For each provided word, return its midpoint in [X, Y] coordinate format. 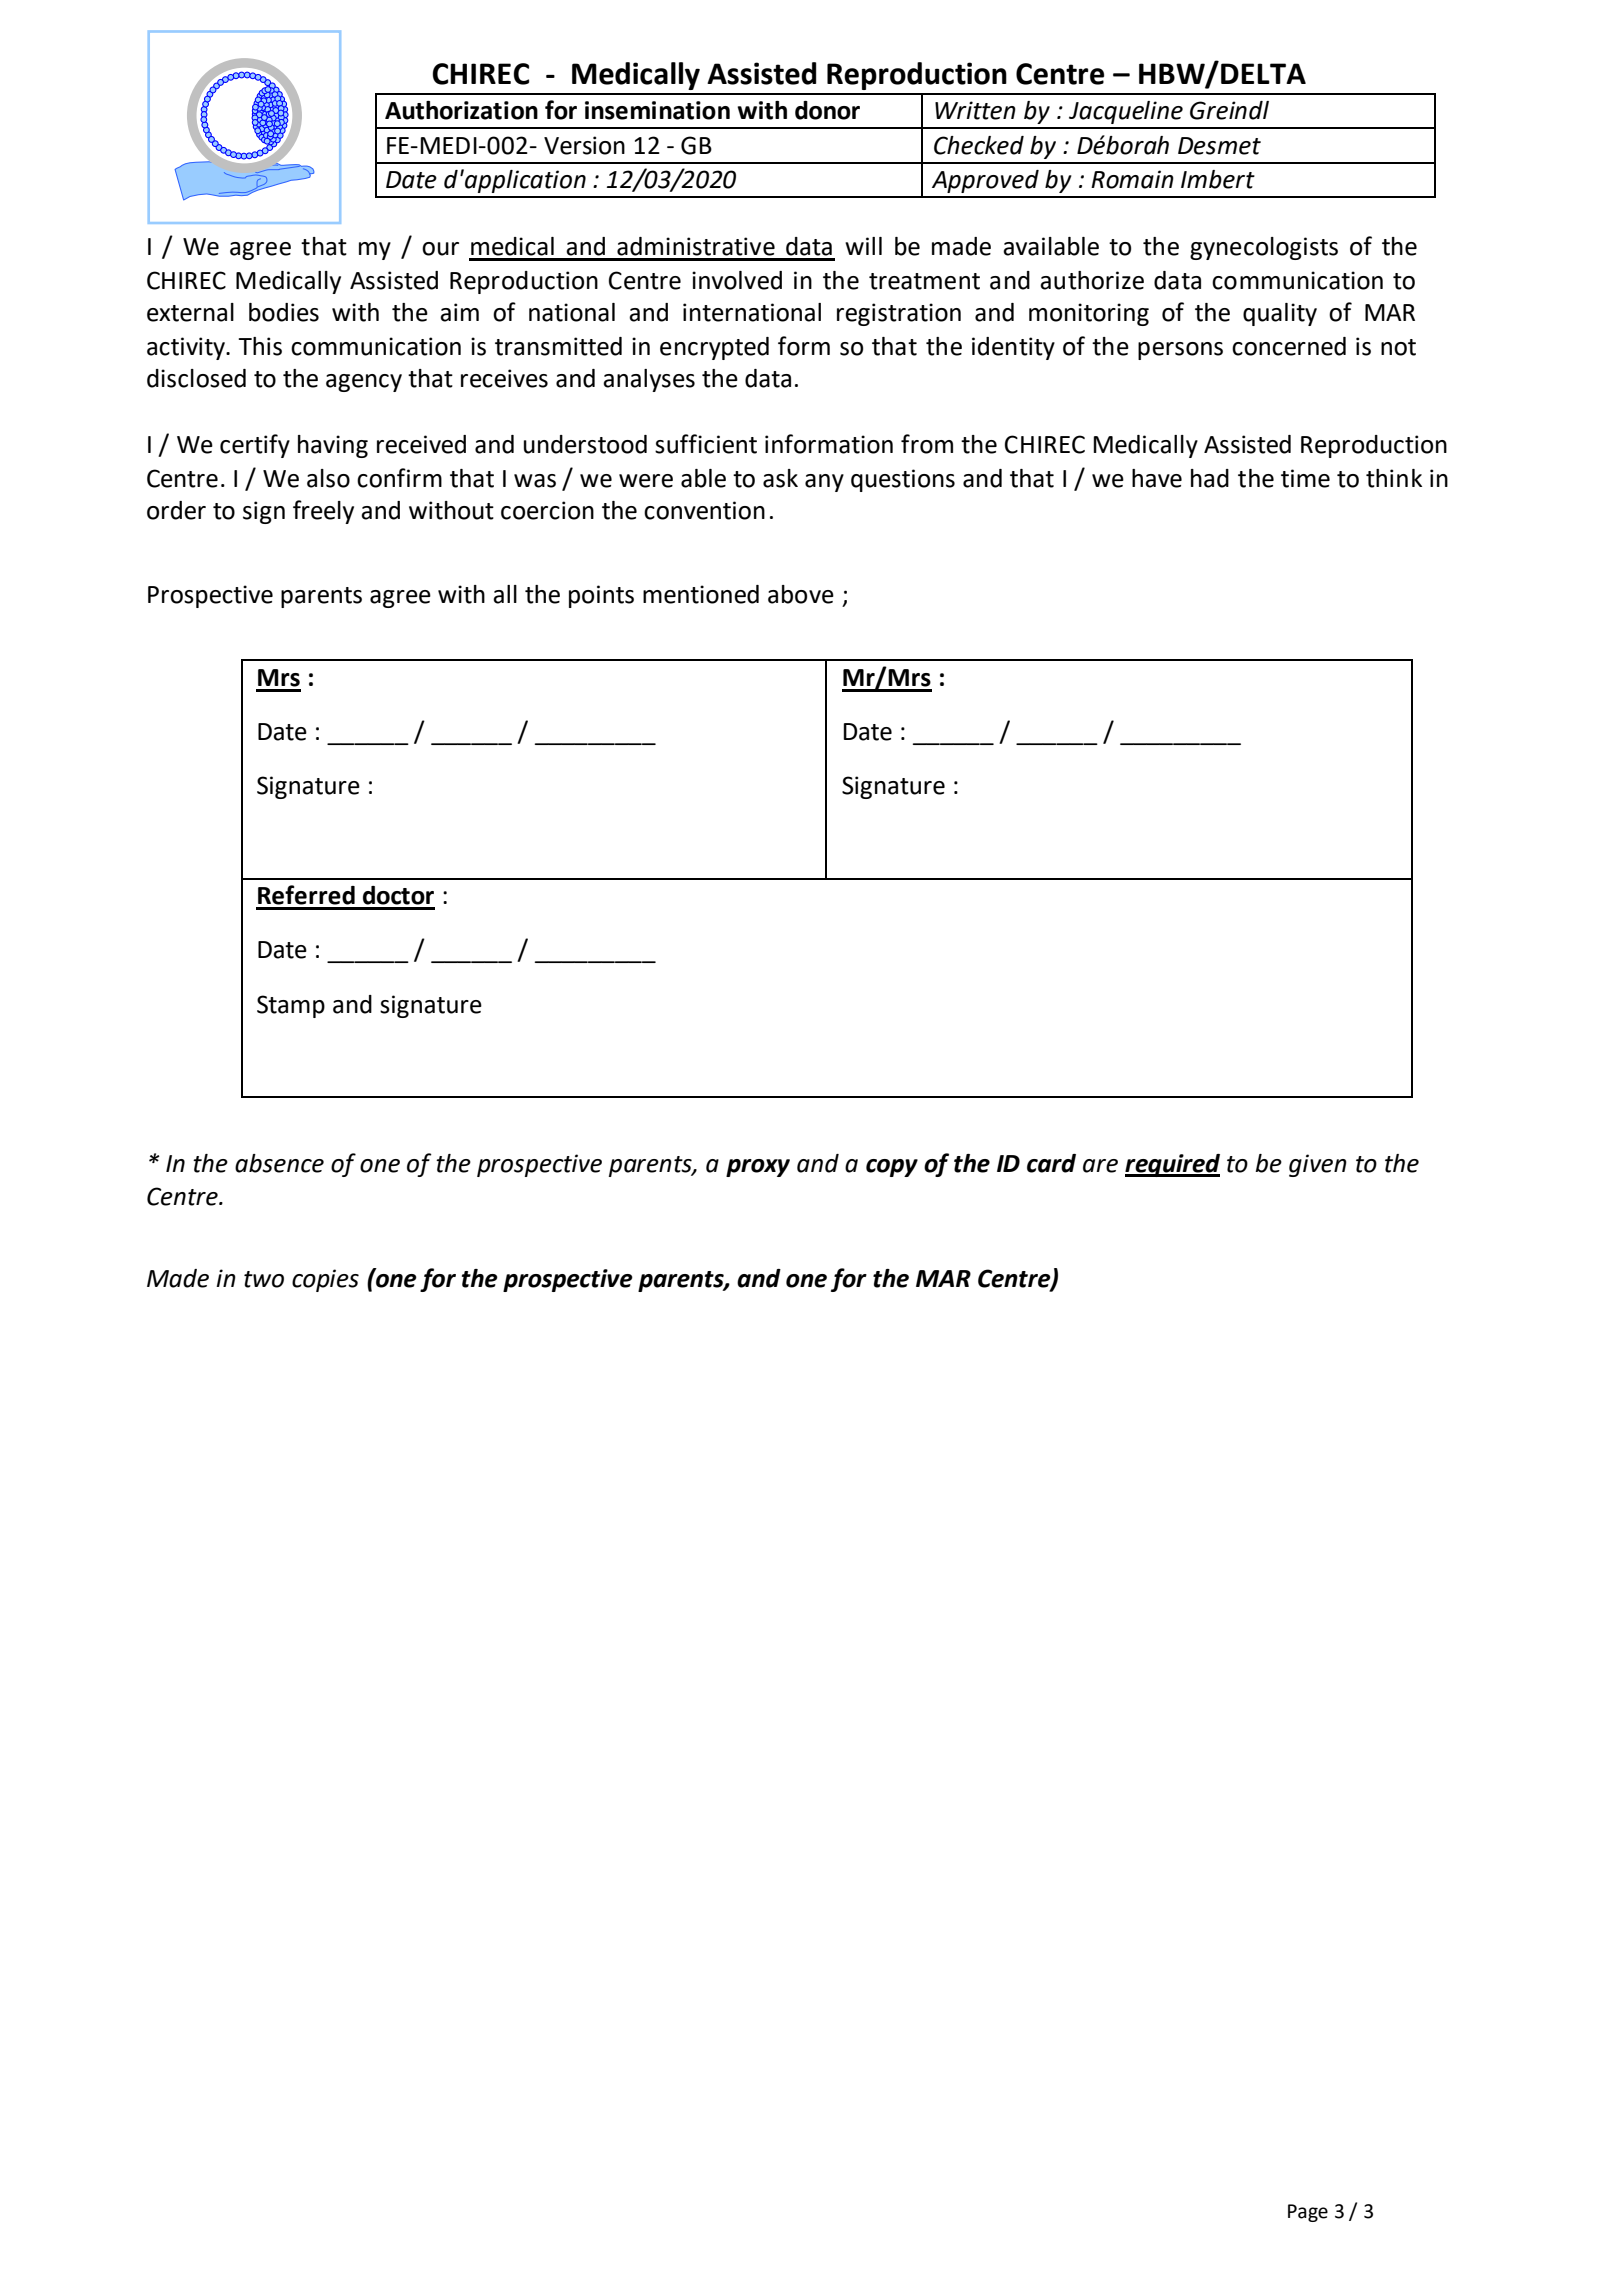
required [1172, 1165]
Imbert [1218, 179]
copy [892, 1168]
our [440, 249]
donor [827, 110]
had [1210, 478]
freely [323, 512]
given [1318, 1165]
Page [1308, 2213]
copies [325, 1280]
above [801, 594]
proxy [758, 1168]
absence [279, 1163]
